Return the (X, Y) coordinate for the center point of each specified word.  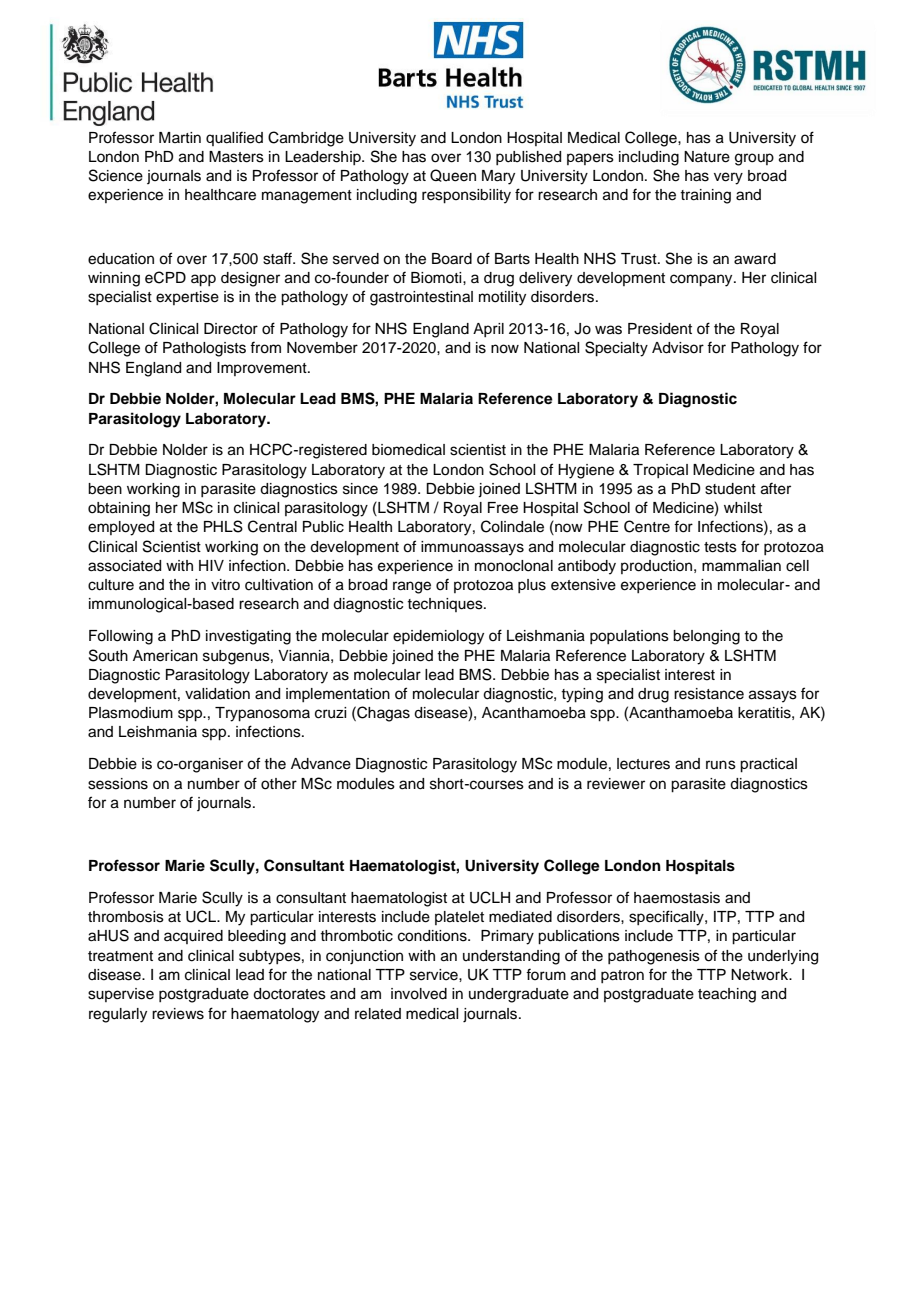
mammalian (741, 566)
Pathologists (204, 349)
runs (721, 765)
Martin (180, 137)
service (435, 975)
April (488, 330)
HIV (211, 565)
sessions (118, 784)
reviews (178, 1014)
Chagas (382, 714)
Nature (707, 157)
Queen (453, 175)
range (412, 587)
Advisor (678, 348)
